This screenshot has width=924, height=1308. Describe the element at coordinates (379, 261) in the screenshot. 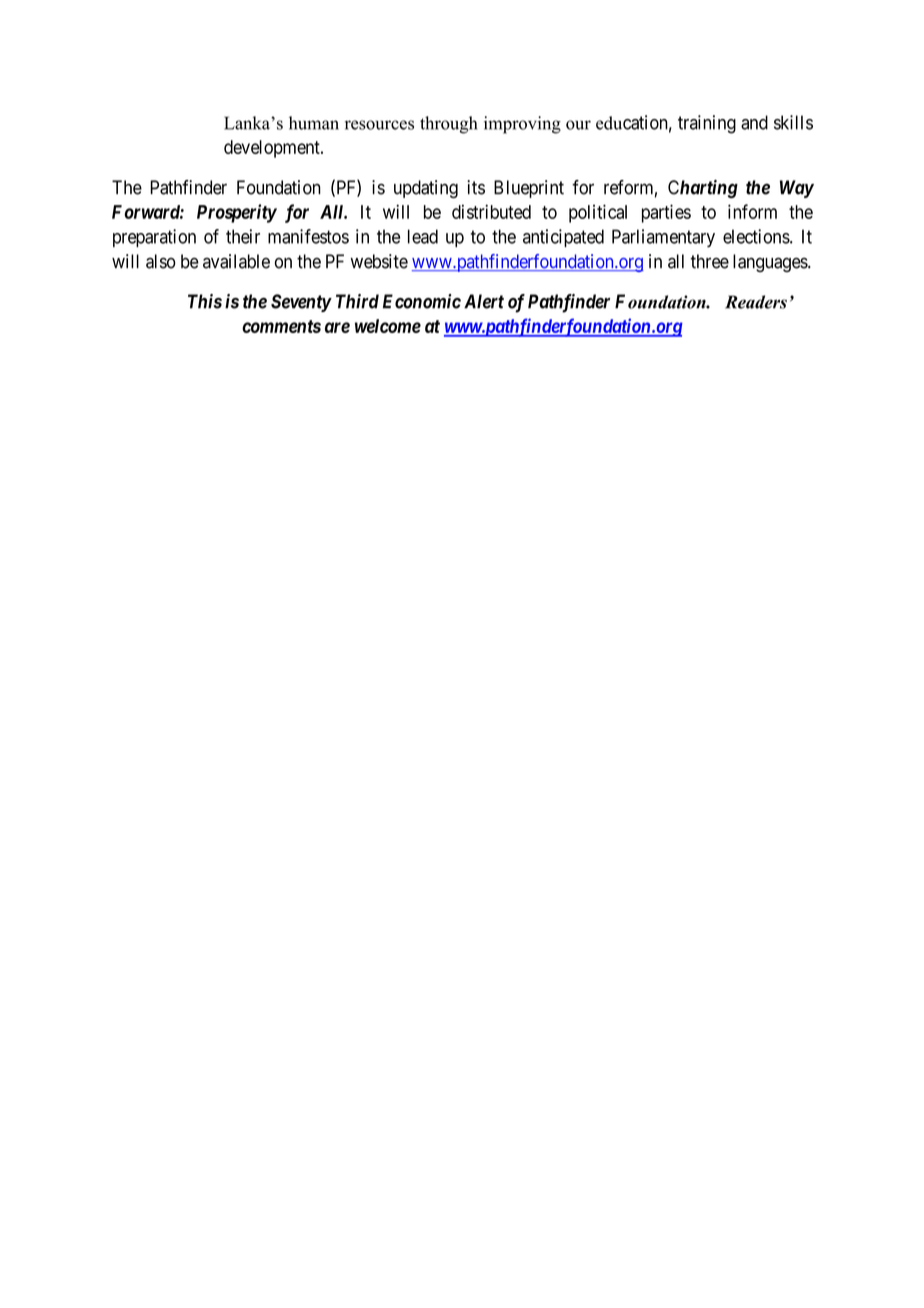

I see `website` at that location.
